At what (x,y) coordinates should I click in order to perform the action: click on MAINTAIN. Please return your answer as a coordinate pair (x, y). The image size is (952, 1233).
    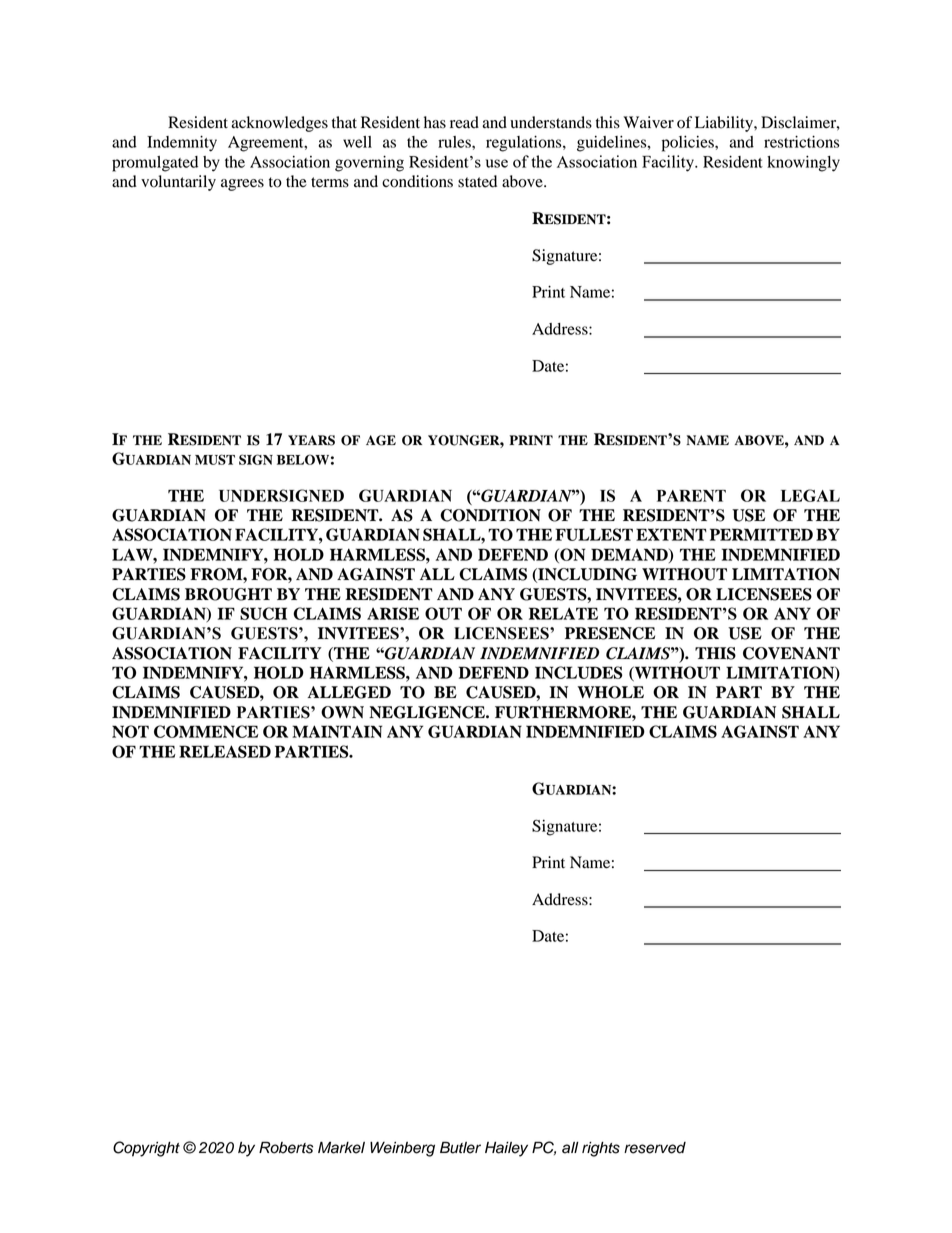
    Looking at the image, I should click on (337, 731).
